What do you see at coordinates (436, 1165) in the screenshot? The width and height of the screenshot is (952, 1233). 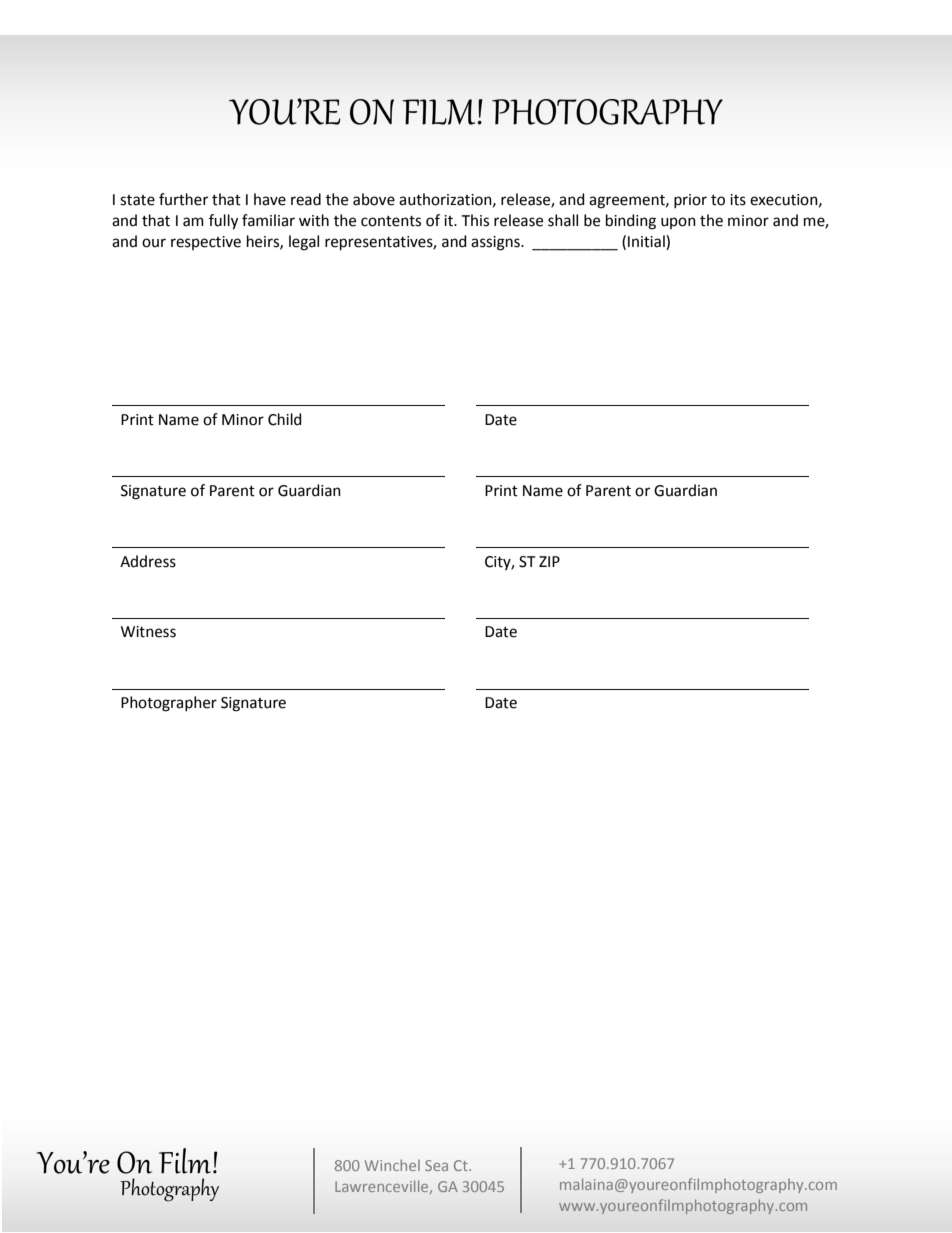 I see `Sea` at bounding box center [436, 1165].
